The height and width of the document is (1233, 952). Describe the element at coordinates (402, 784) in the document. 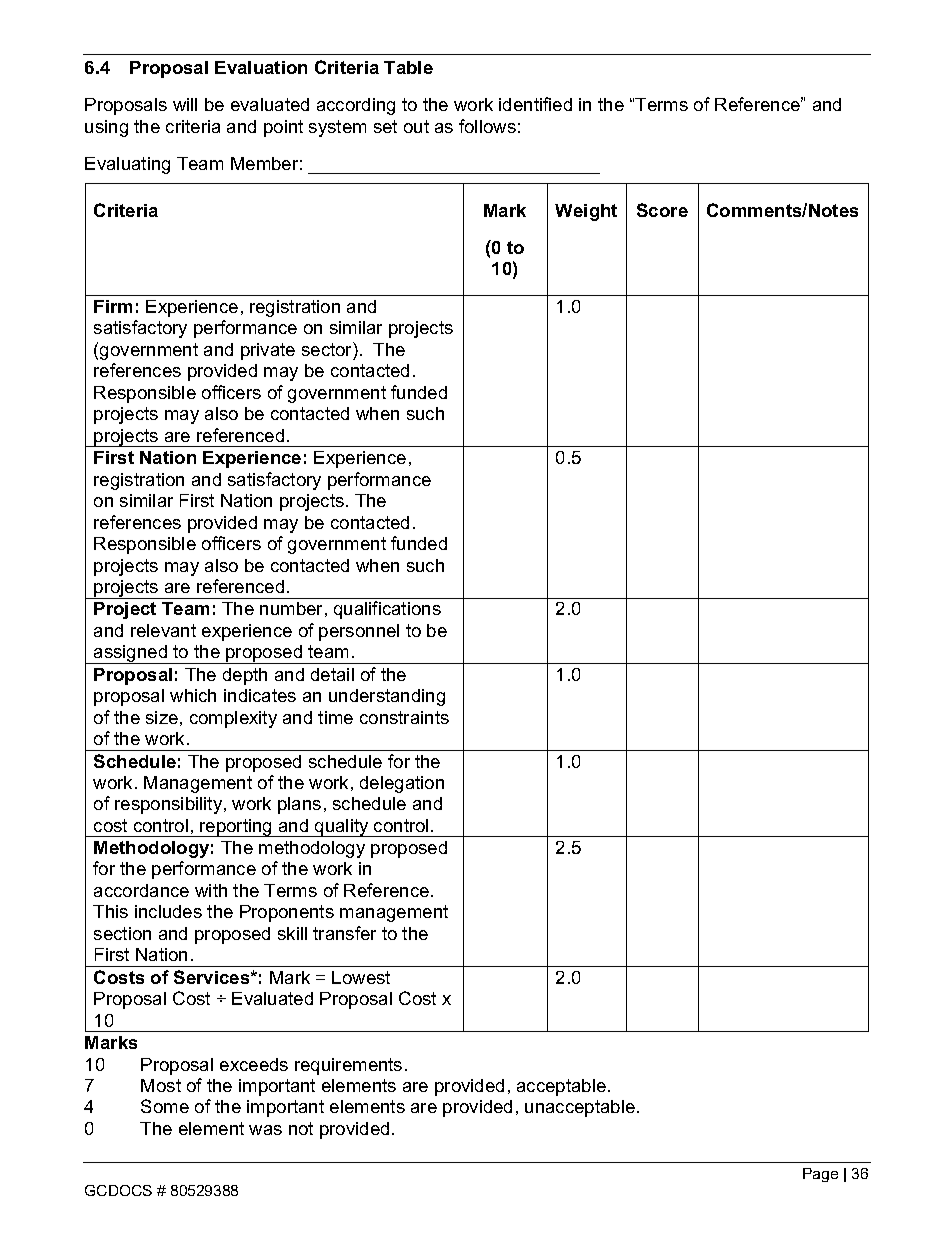

I see `delegation` at that location.
